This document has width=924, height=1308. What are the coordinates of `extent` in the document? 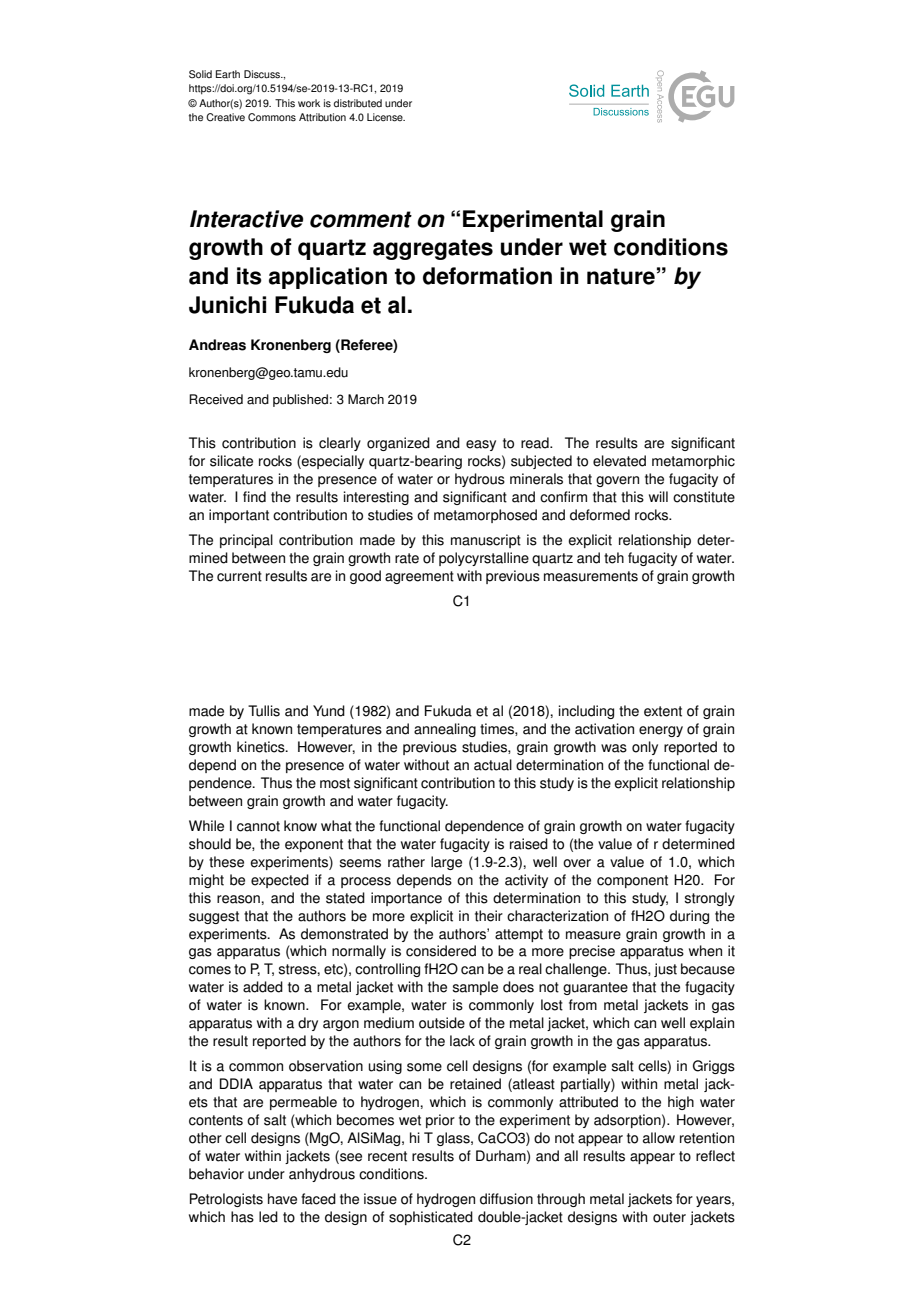 It's located at (663, 711).
